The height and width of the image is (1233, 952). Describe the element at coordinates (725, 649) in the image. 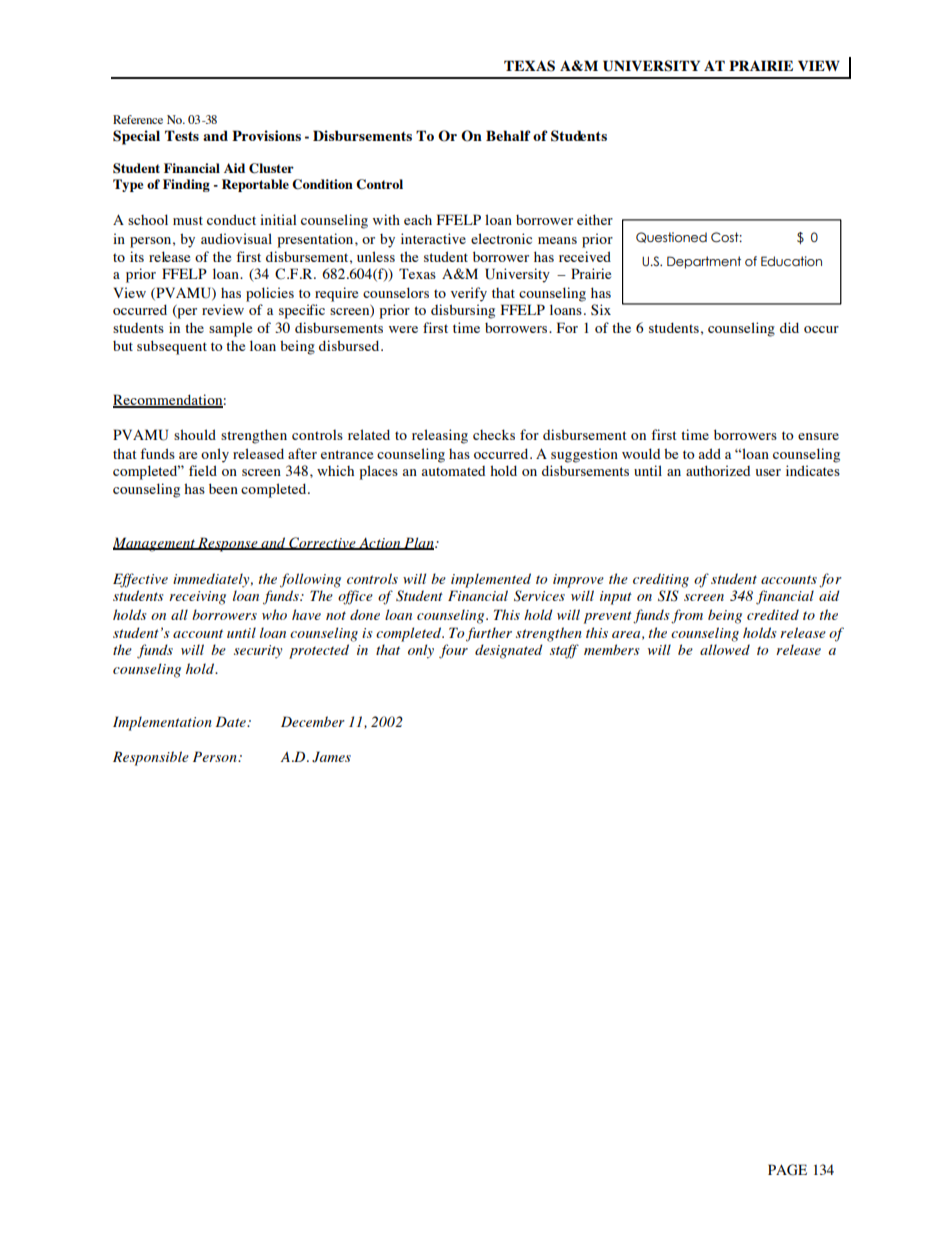

I see `allowed` at that location.
